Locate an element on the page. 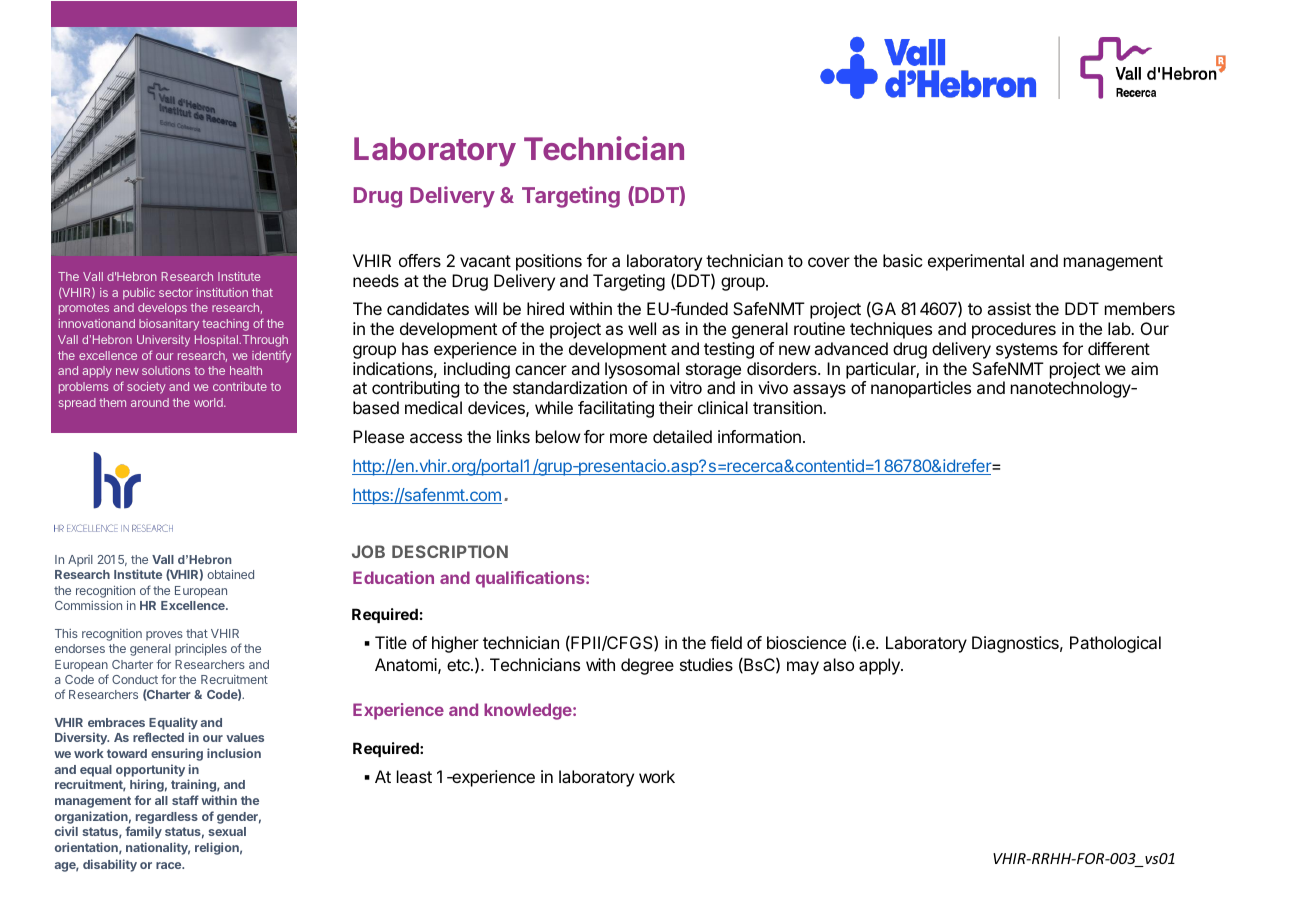 This document has width=1308, height=924. positions is located at coordinates (549, 262).
